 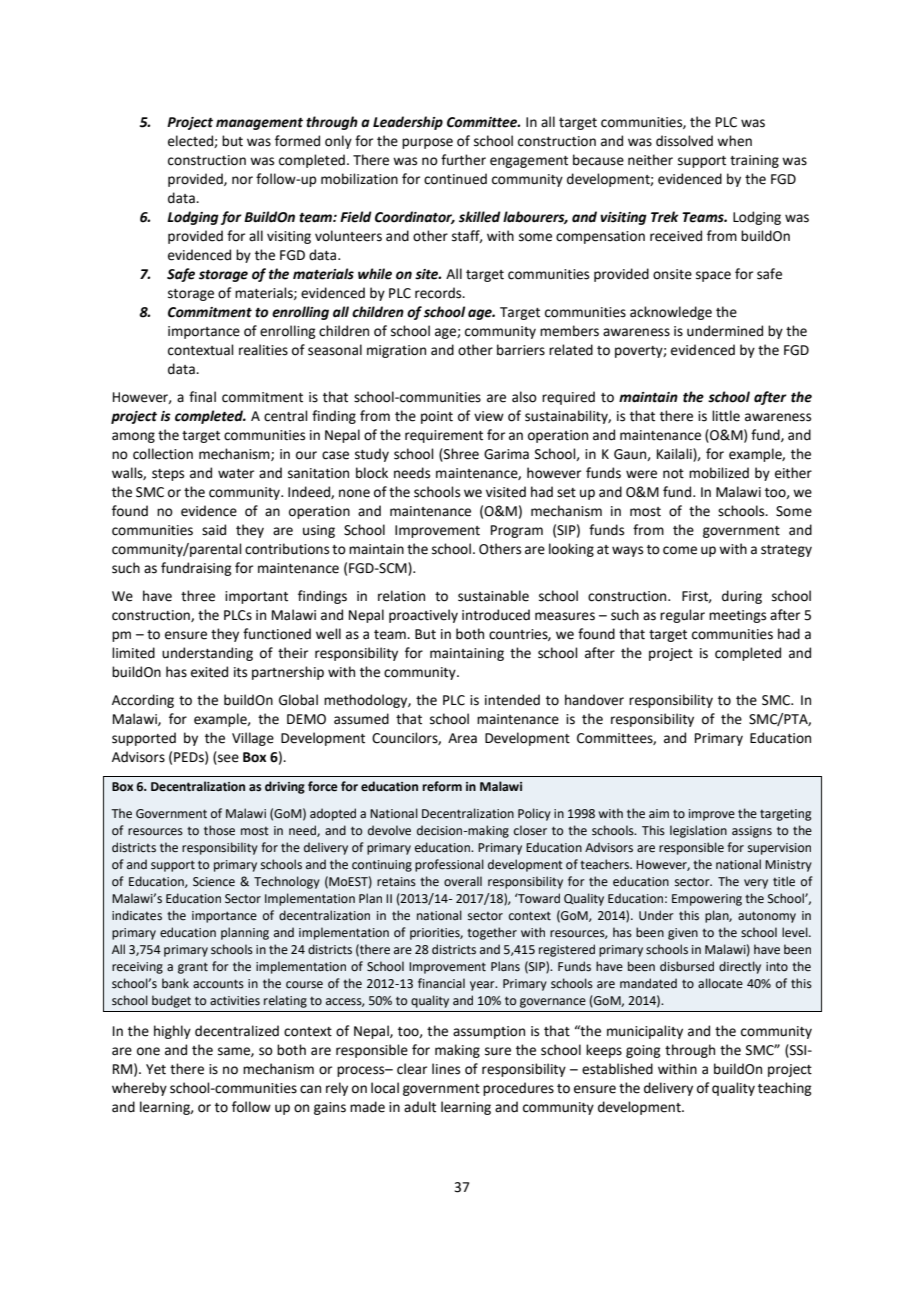 I want to click on view, so click(x=489, y=416).
